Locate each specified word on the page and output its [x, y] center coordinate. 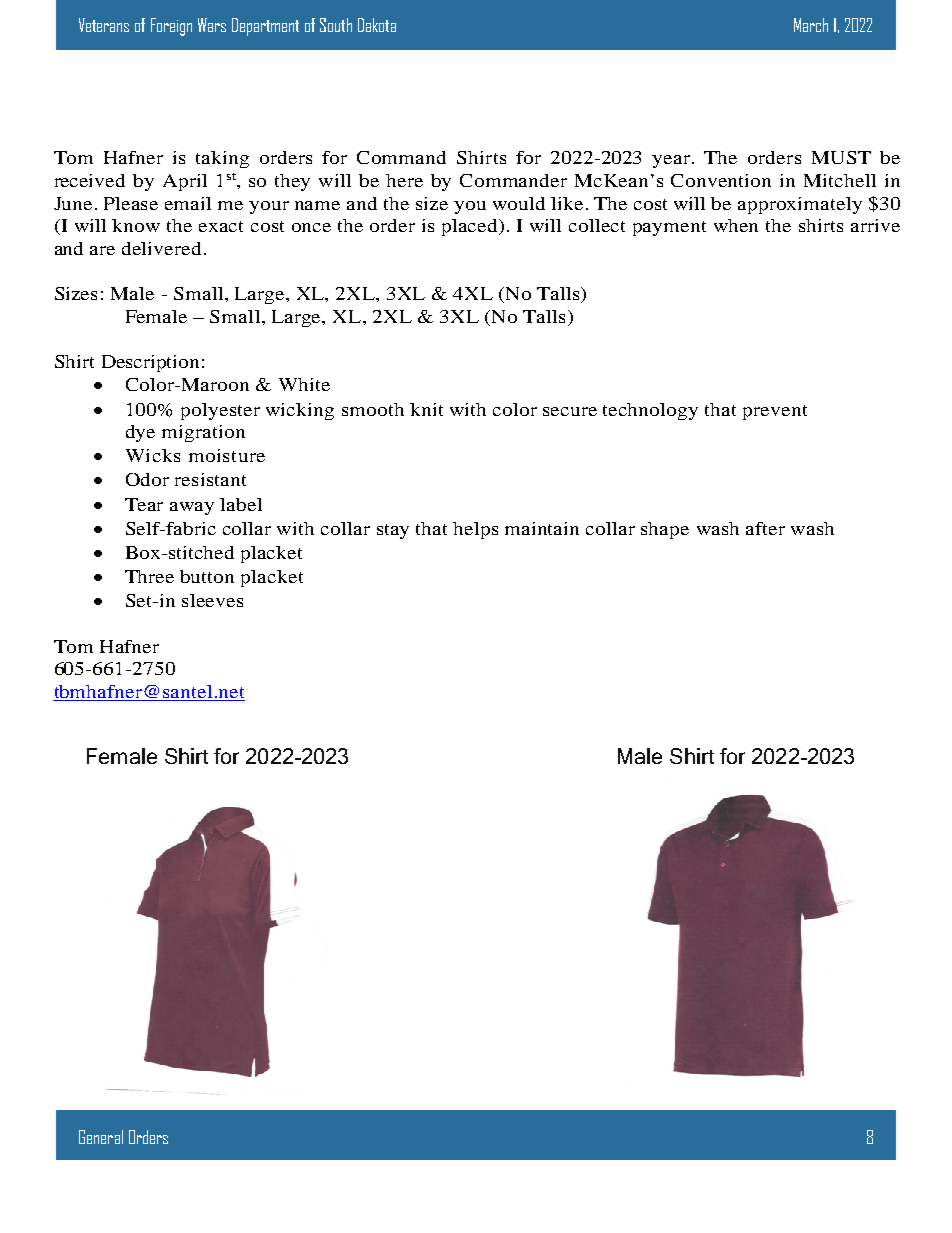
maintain [542, 528]
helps [475, 530]
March [811, 25]
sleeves [212, 600]
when [736, 225]
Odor [147, 479]
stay [393, 531]
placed [471, 227]
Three [149, 576]
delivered [163, 248]
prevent [775, 412]
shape [665, 530]
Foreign [171, 27]
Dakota [377, 25]
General [101, 1137]
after [765, 528]
